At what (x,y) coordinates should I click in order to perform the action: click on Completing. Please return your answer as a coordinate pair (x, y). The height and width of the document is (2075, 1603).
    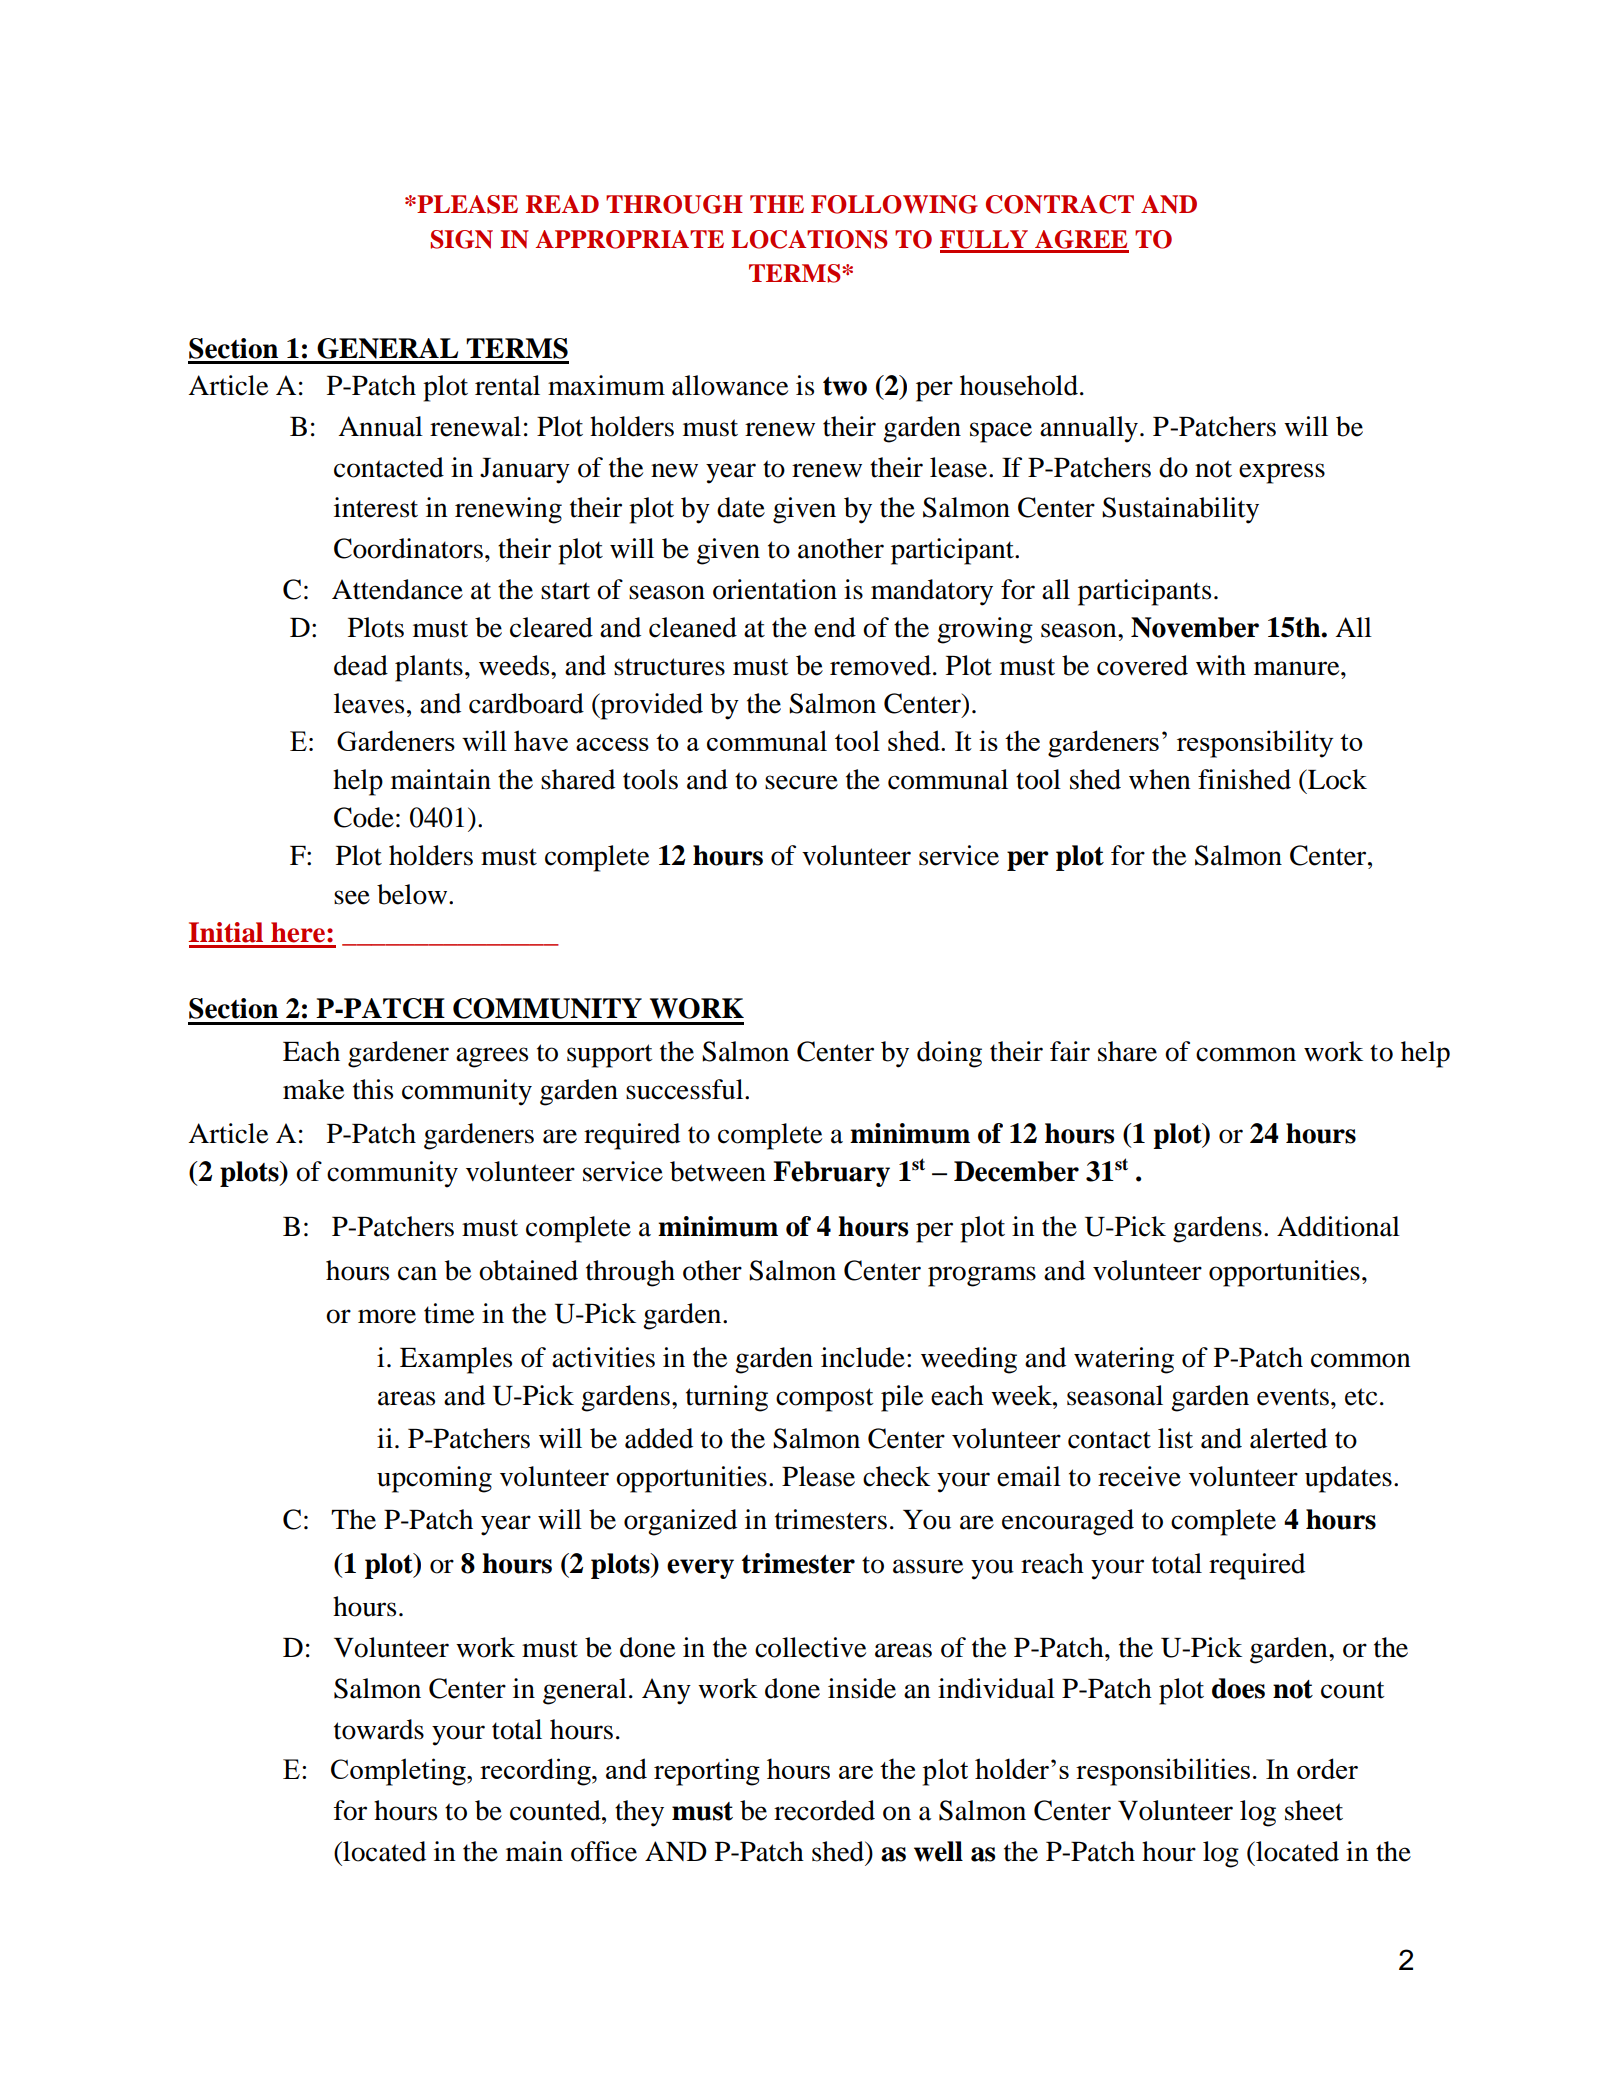
    Looking at the image, I should click on (399, 1772).
